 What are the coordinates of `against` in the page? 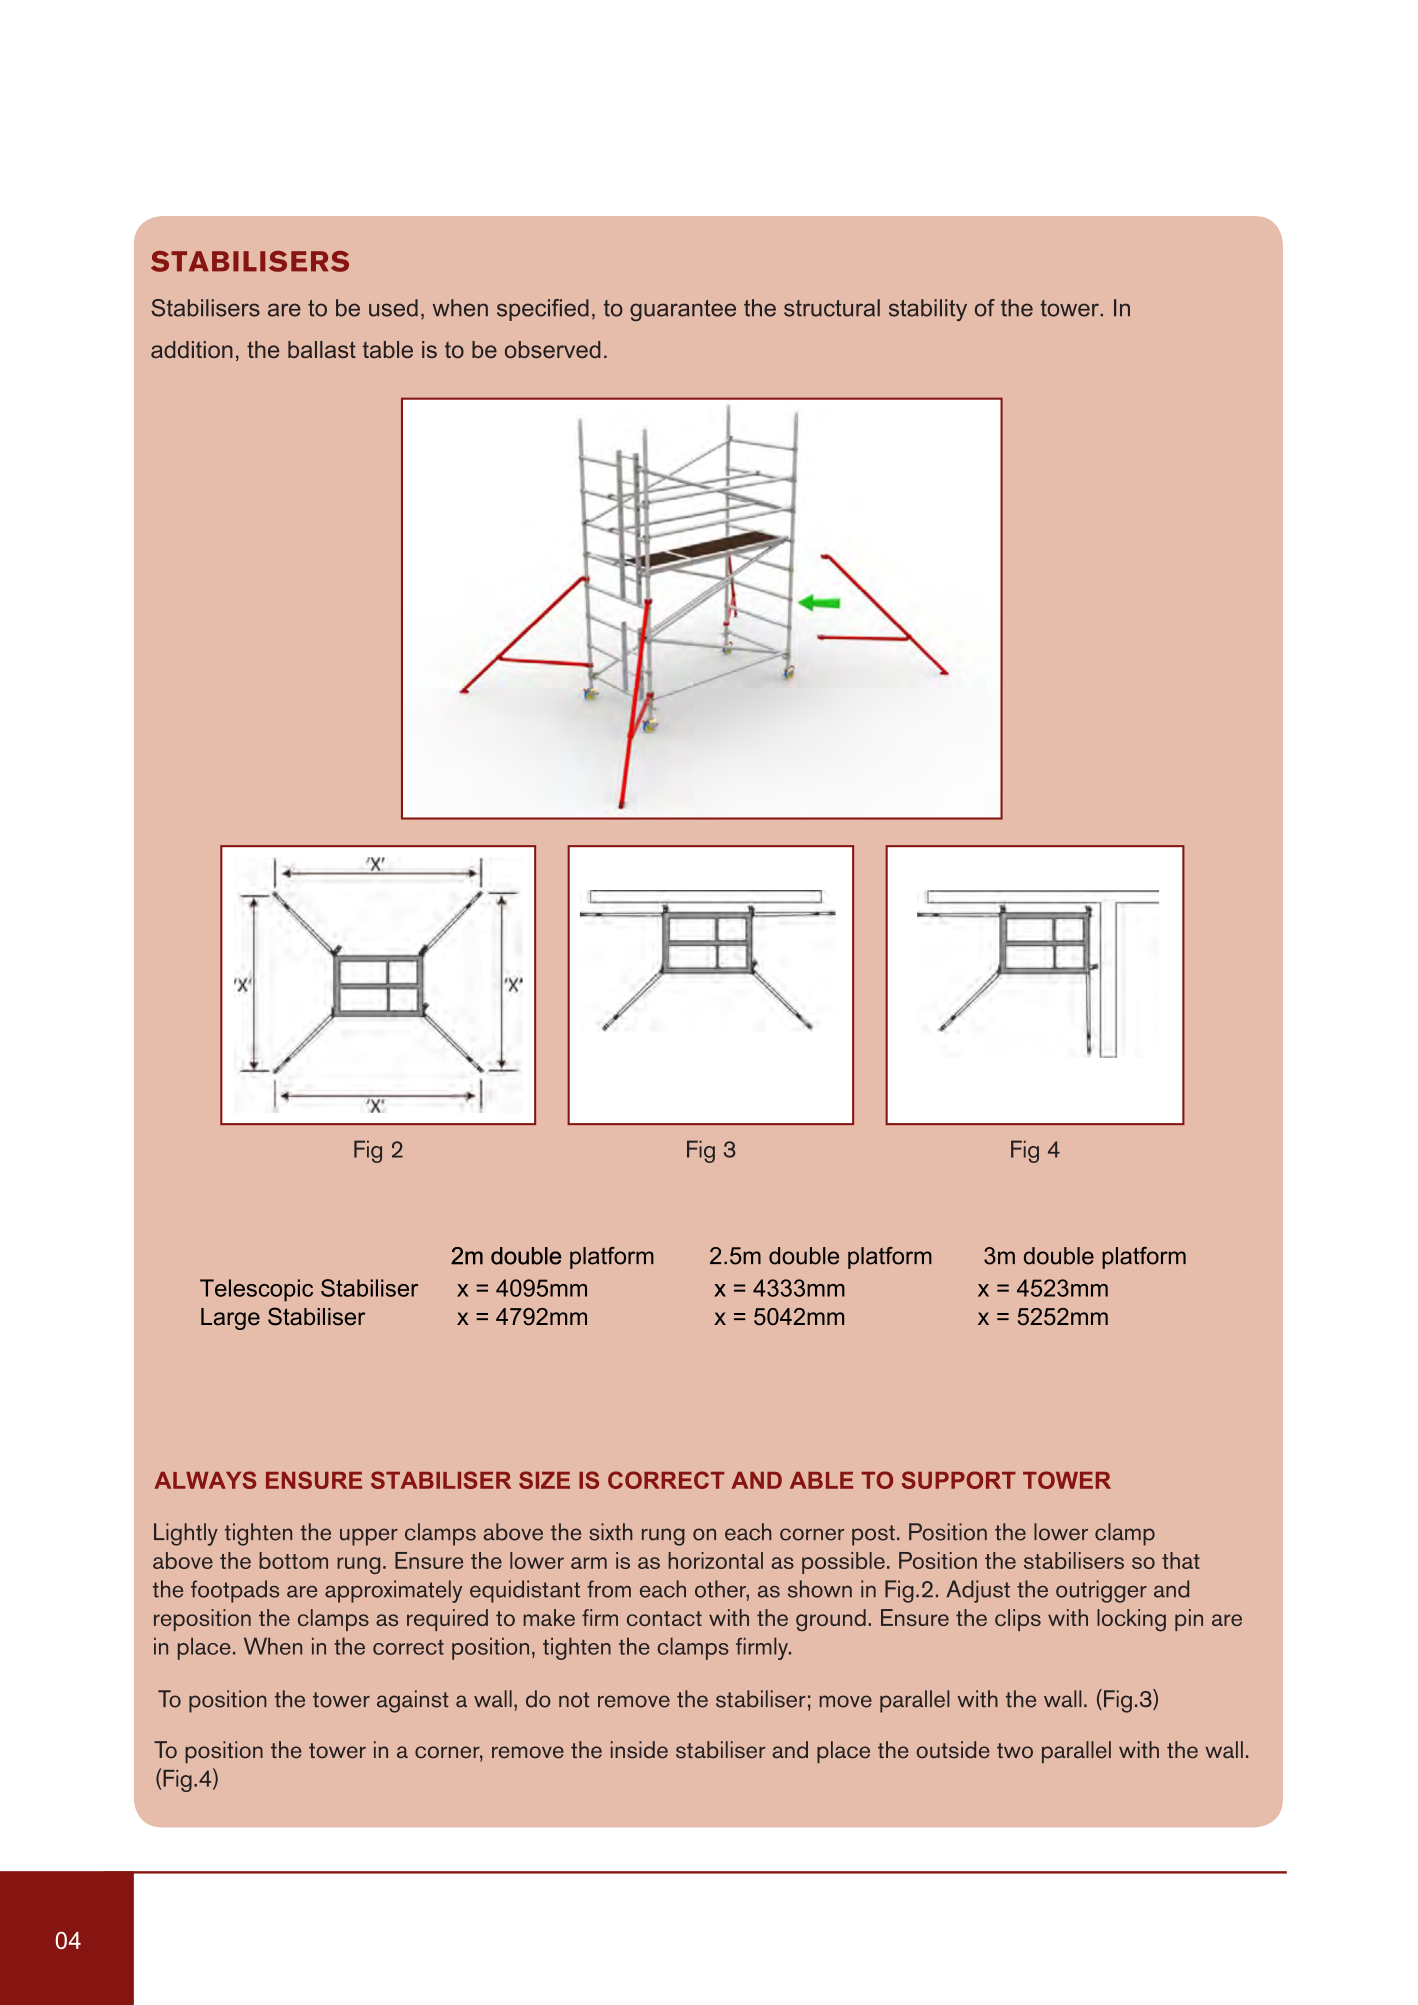 It's located at (413, 1701).
